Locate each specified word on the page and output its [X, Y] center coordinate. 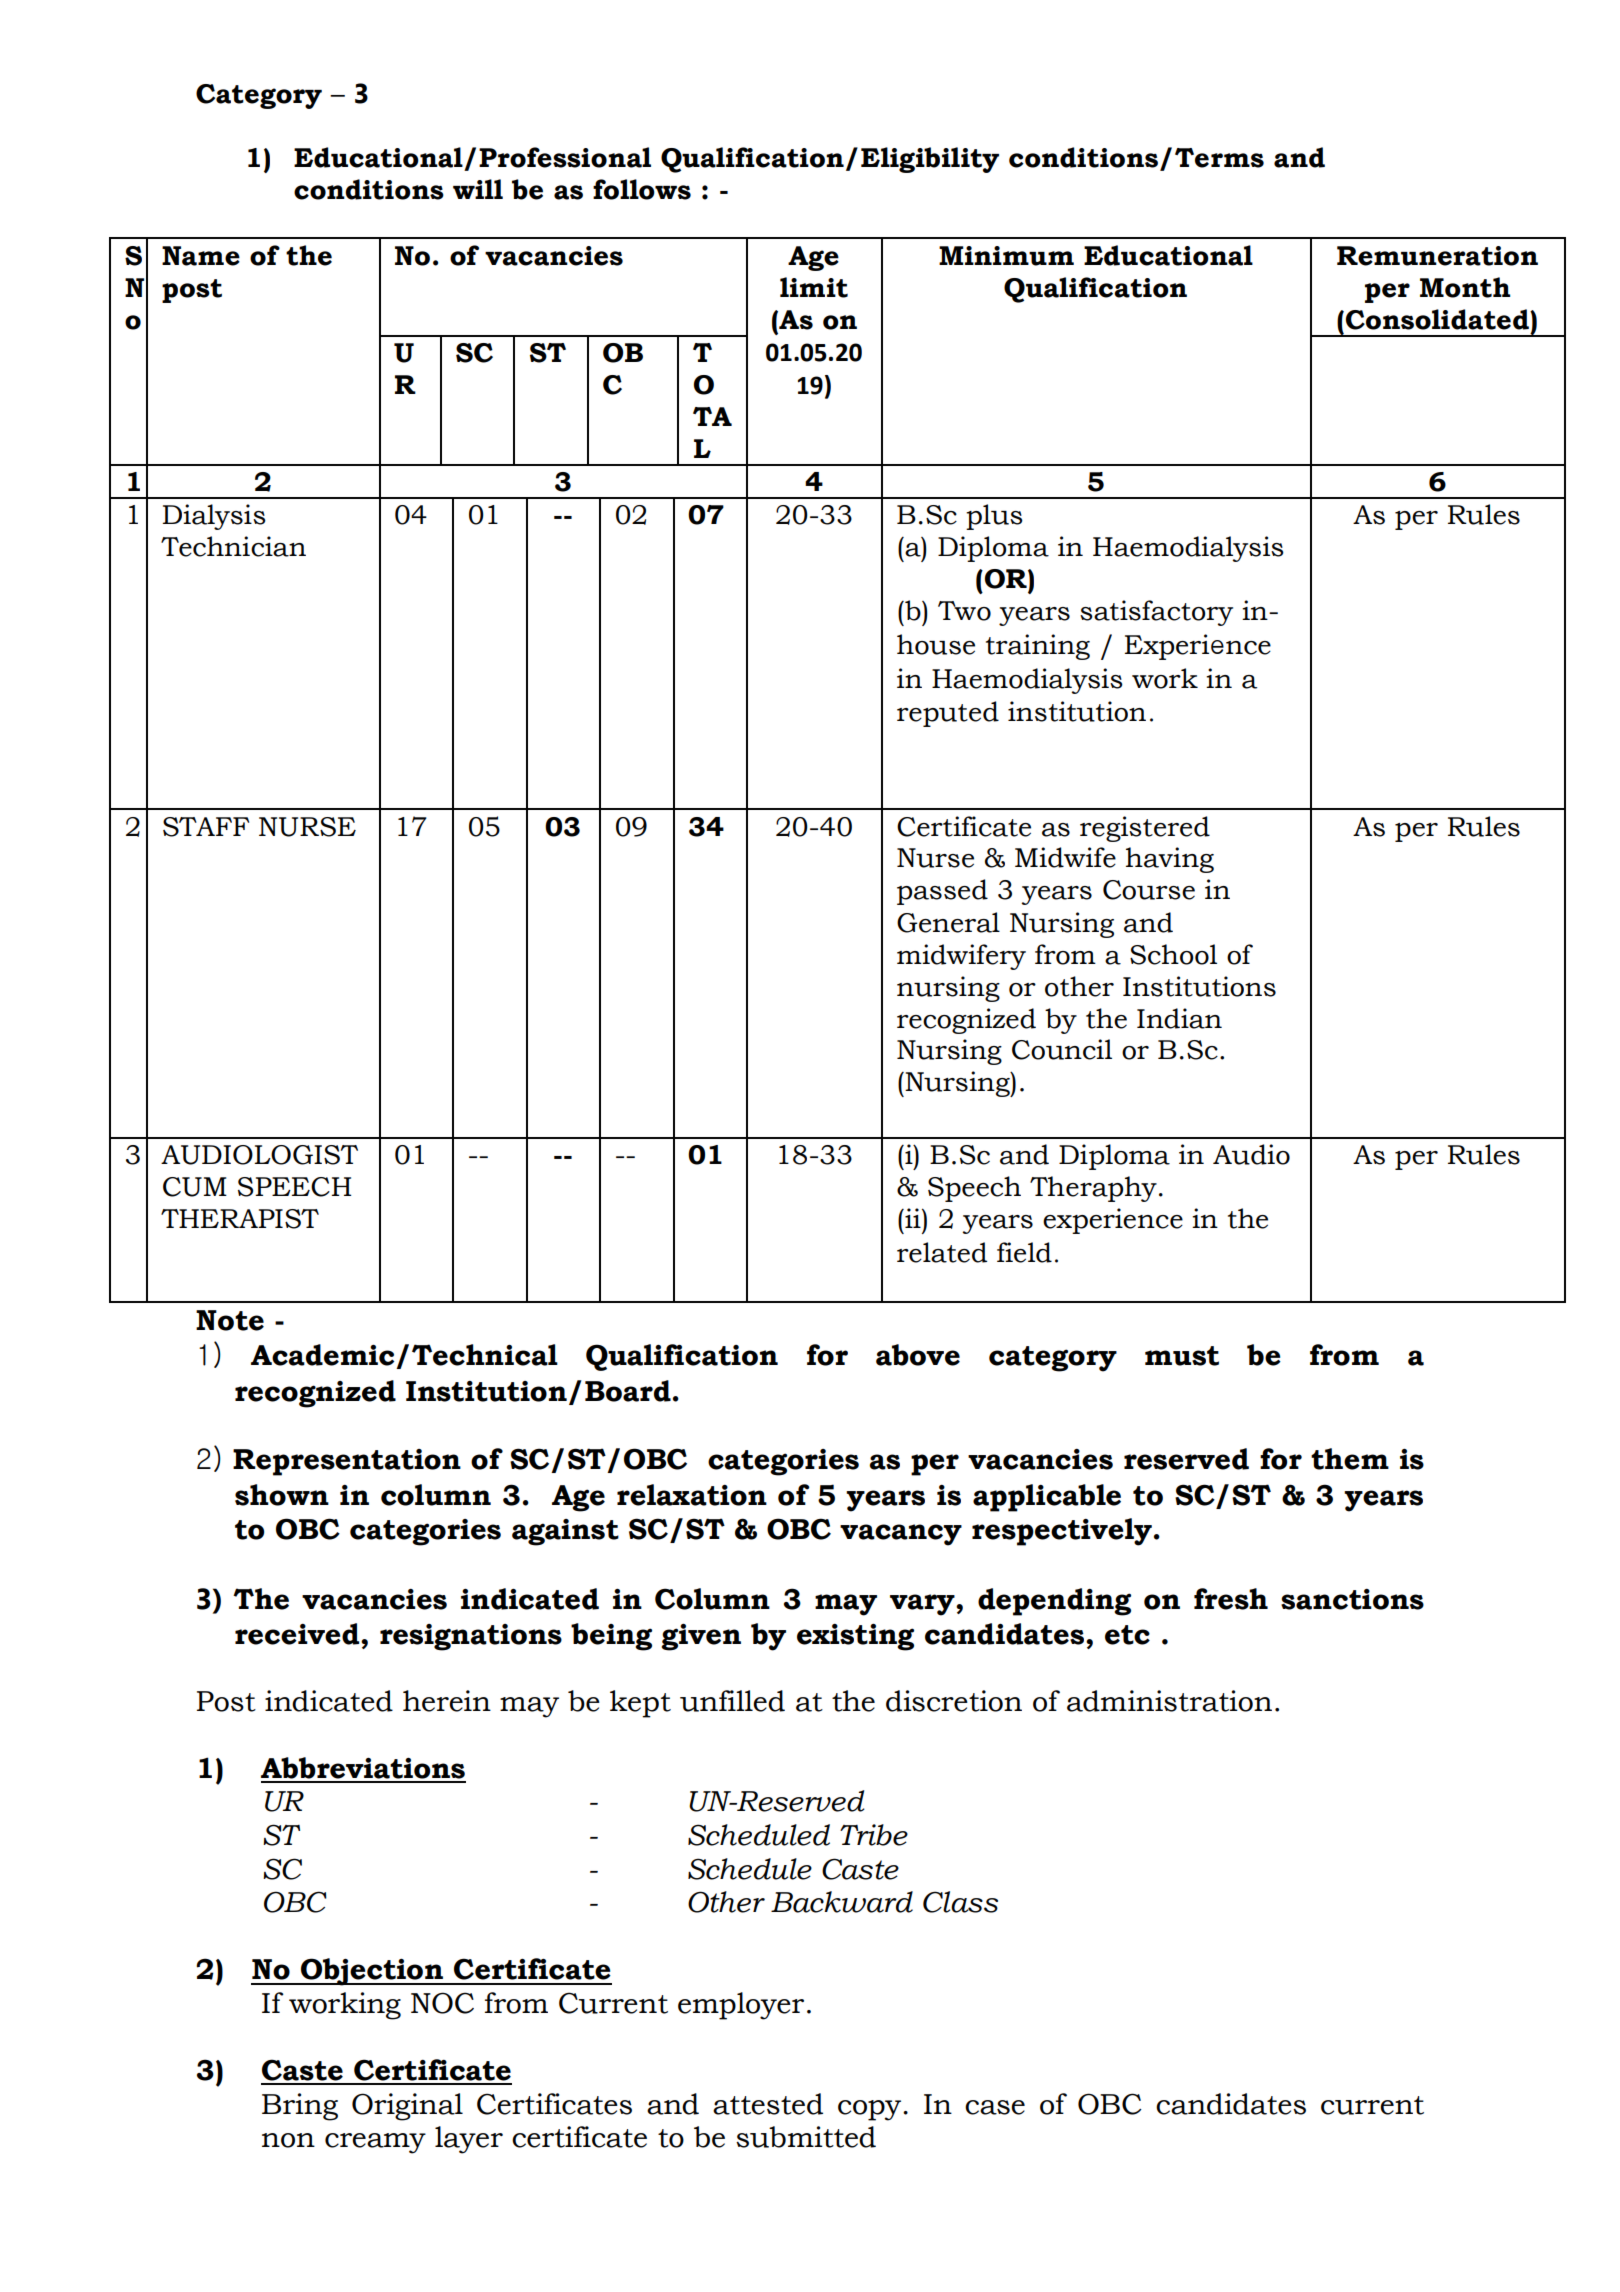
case [995, 2107]
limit [814, 287]
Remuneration [1437, 256]
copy [871, 2110]
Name [201, 256]
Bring [300, 2107]
